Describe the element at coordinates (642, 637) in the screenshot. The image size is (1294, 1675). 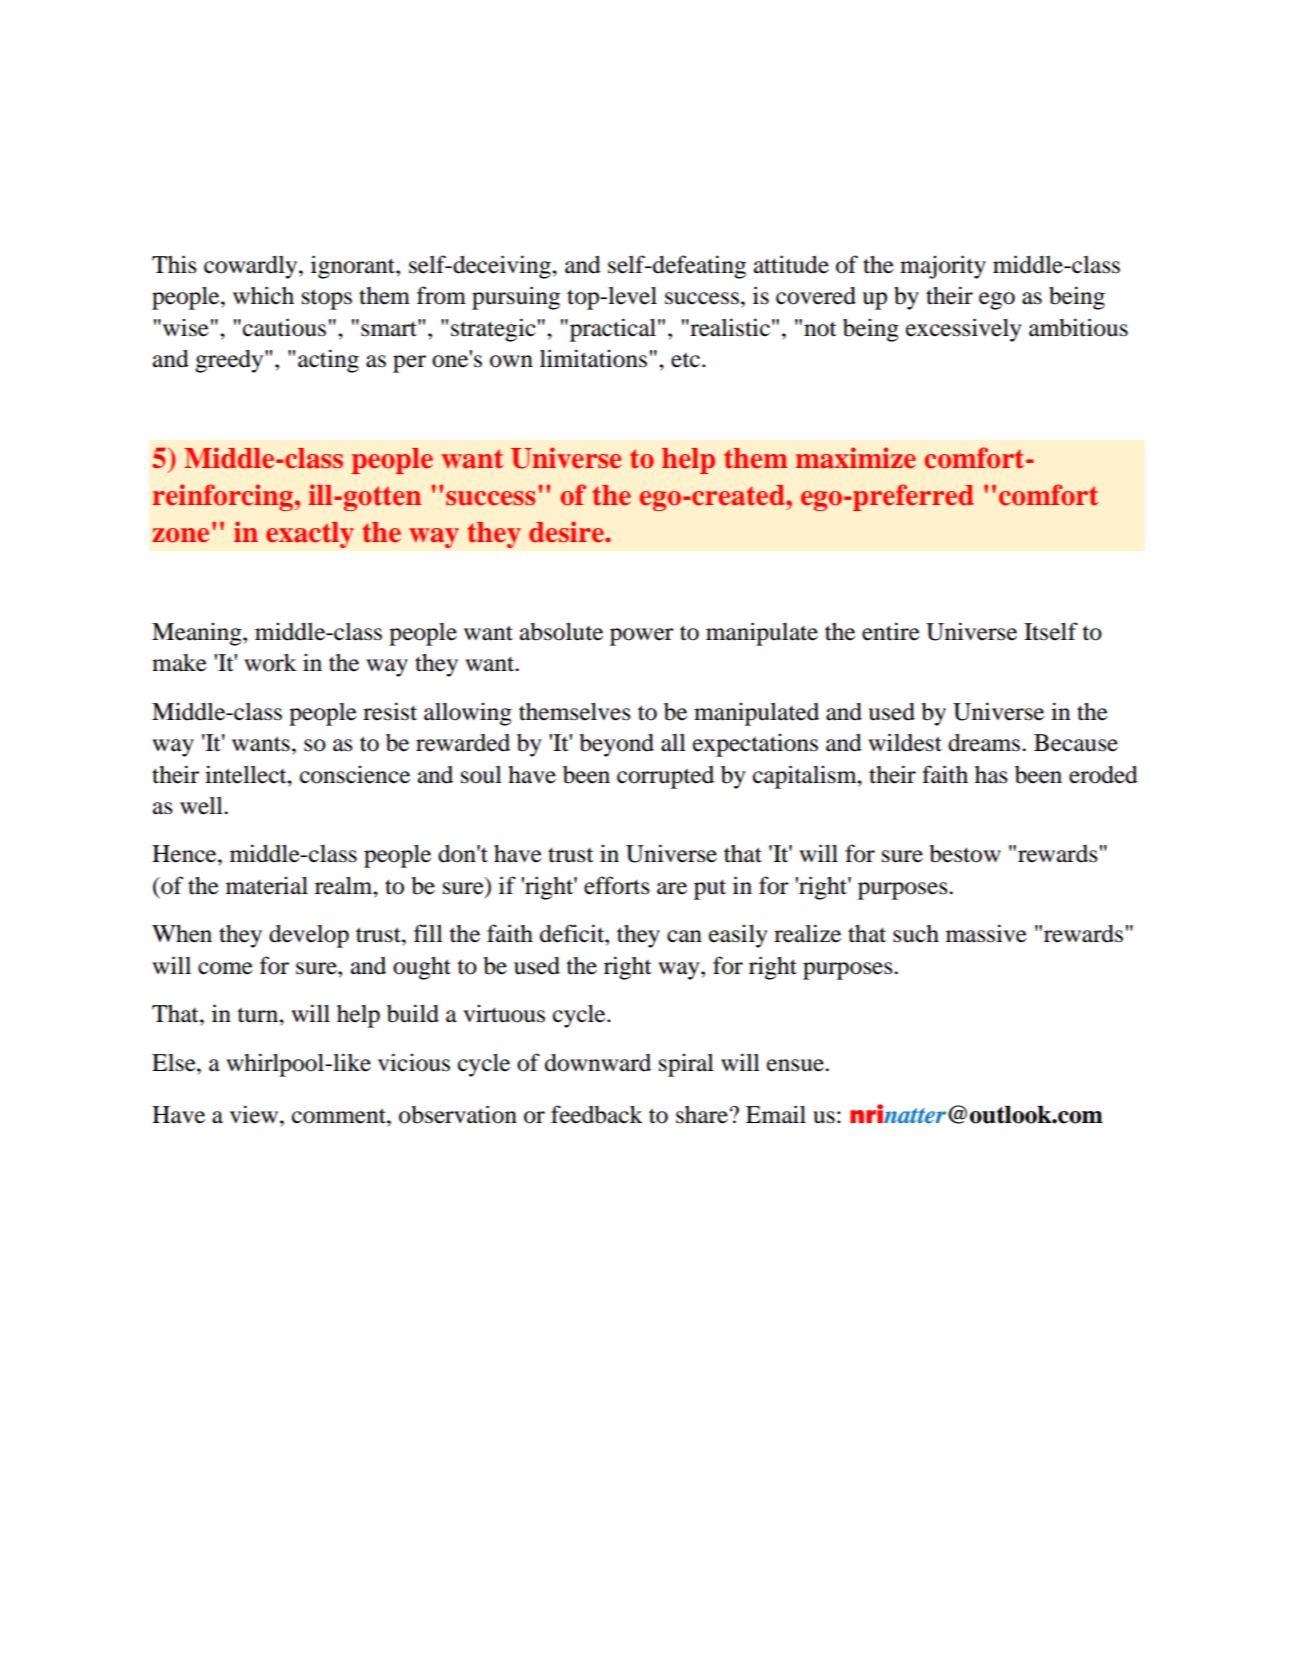
I see `power` at that location.
